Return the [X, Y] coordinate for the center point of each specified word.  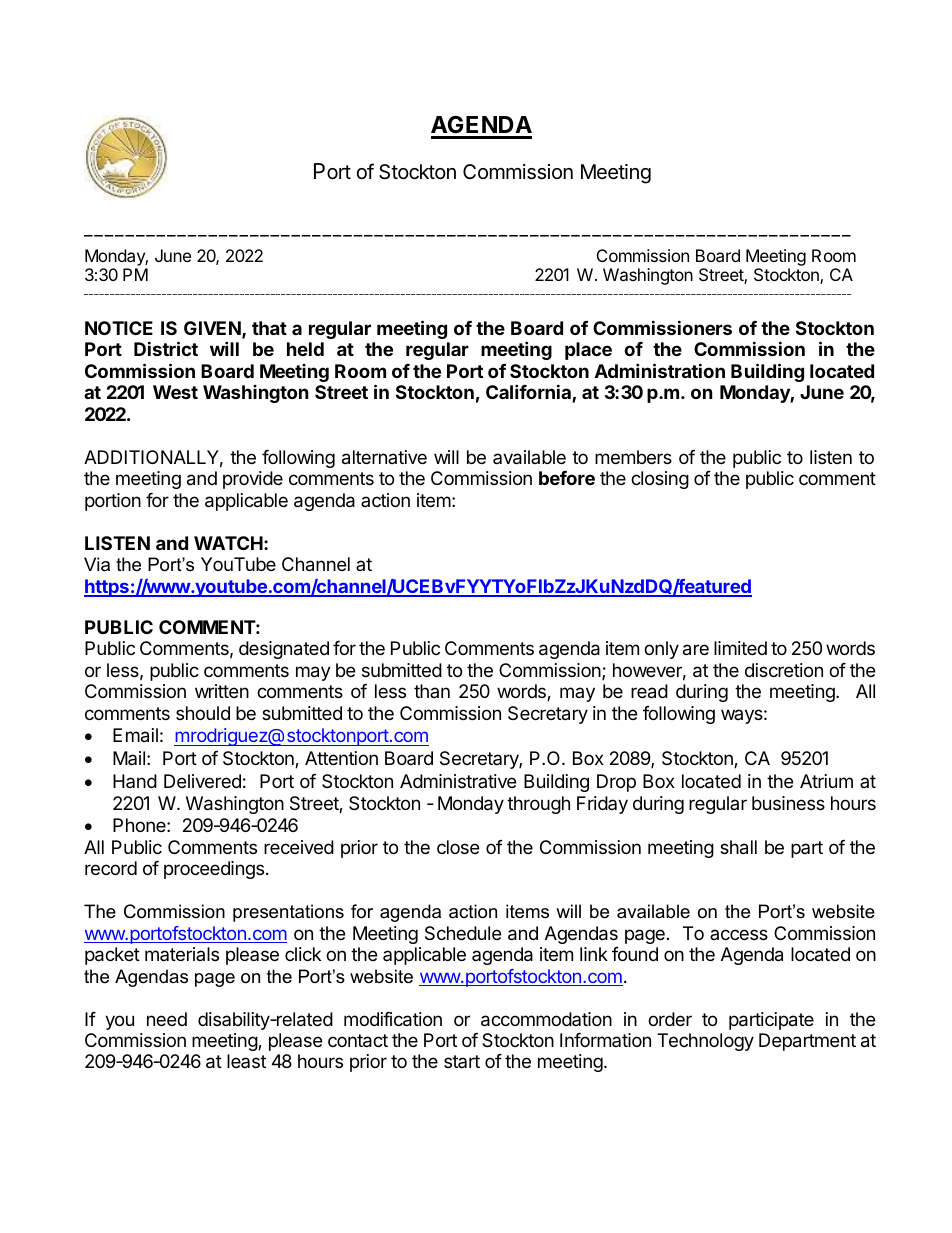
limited [740, 648]
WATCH [228, 543]
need [167, 1019]
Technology [705, 1042]
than [432, 691]
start [462, 1061]
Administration [660, 370]
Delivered [202, 781]
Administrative [458, 781]
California [529, 393]
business [788, 803]
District [166, 348]
